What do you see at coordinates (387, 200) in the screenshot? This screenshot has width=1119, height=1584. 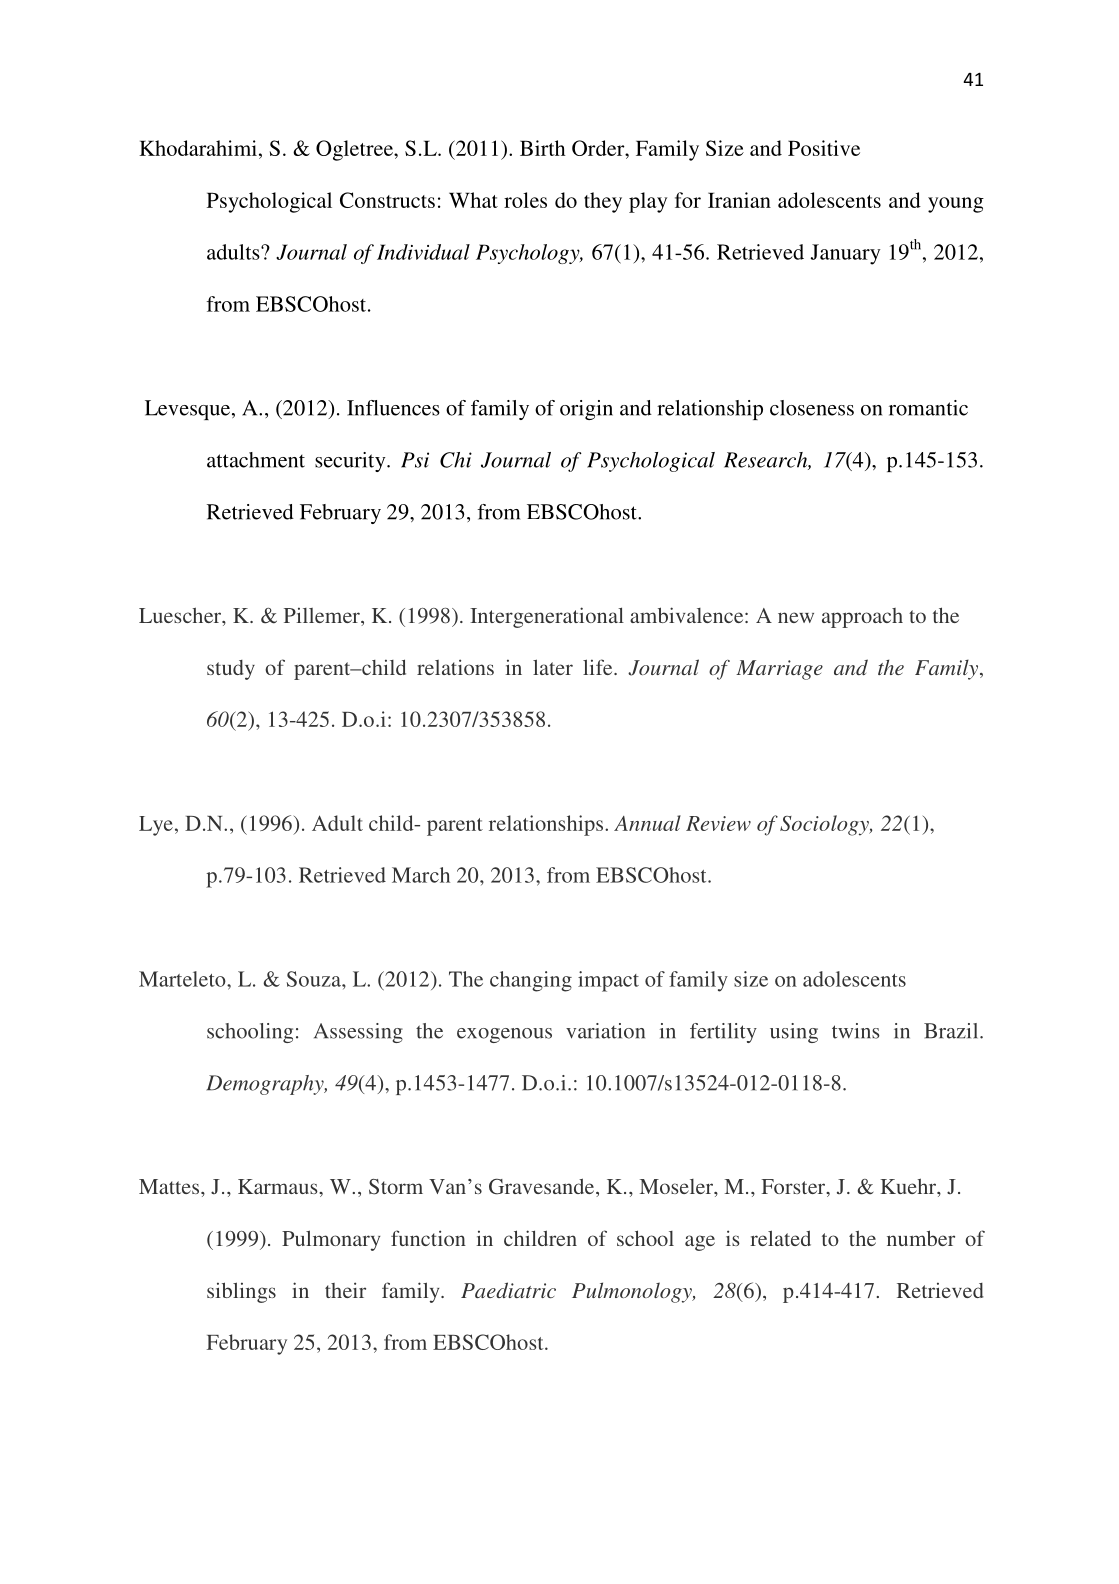 I see `Constructs` at bounding box center [387, 200].
